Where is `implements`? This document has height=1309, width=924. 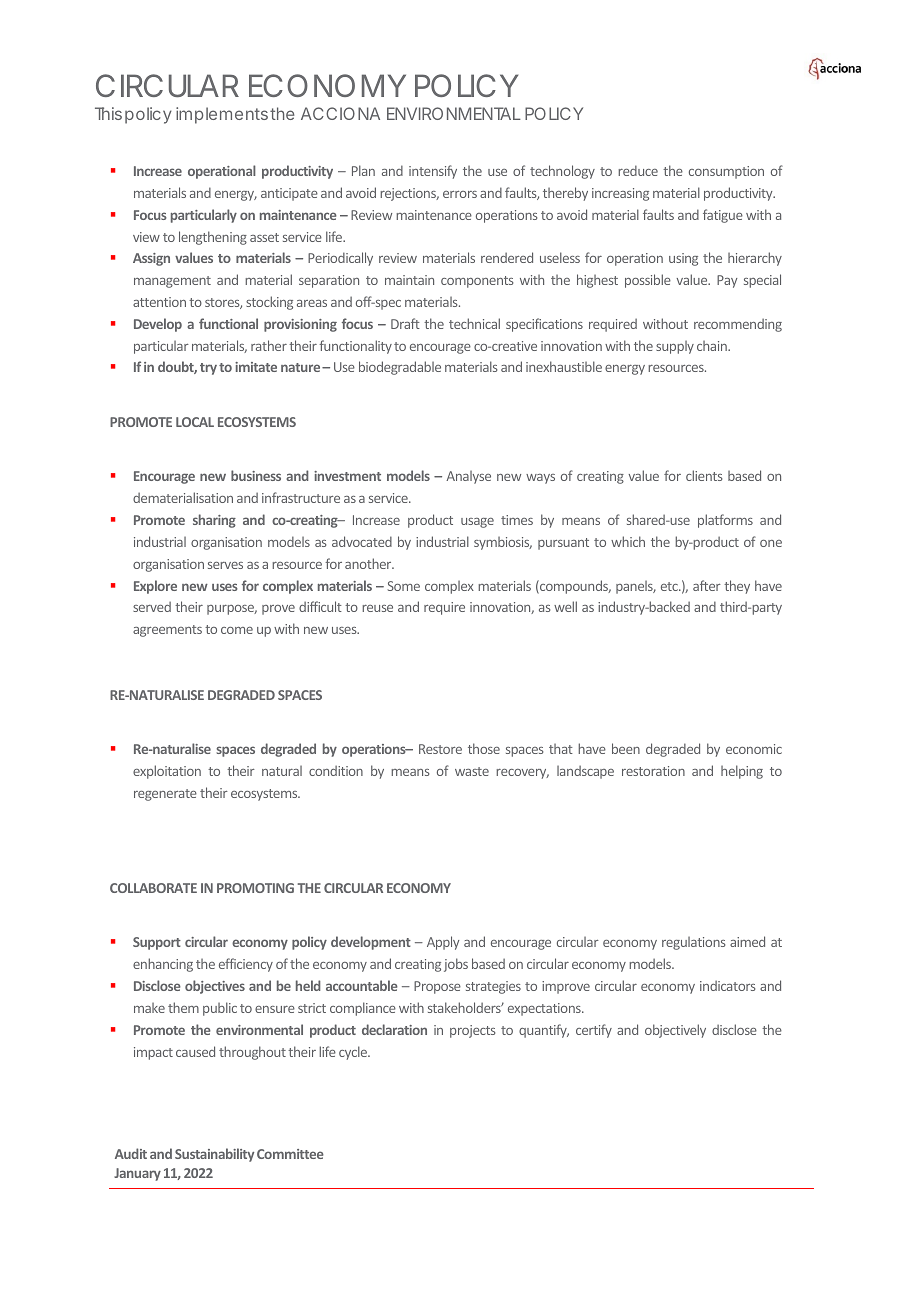
implements is located at coordinates (222, 115).
